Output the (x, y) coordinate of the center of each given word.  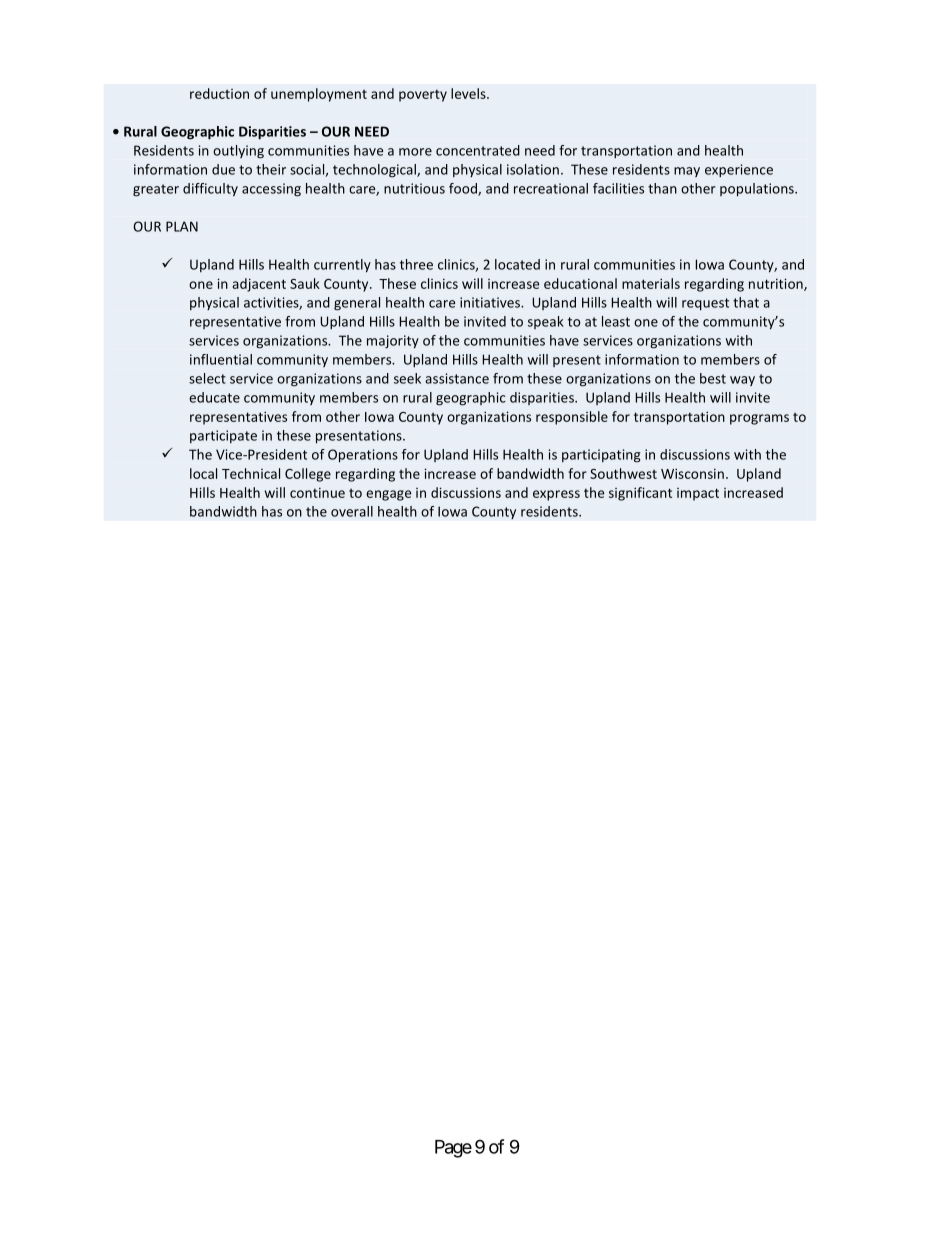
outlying (238, 152)
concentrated (478, 150)
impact (698, 494)
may (687, 172)
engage (388, 495)
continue (317, 492)
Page (453, 1149)
